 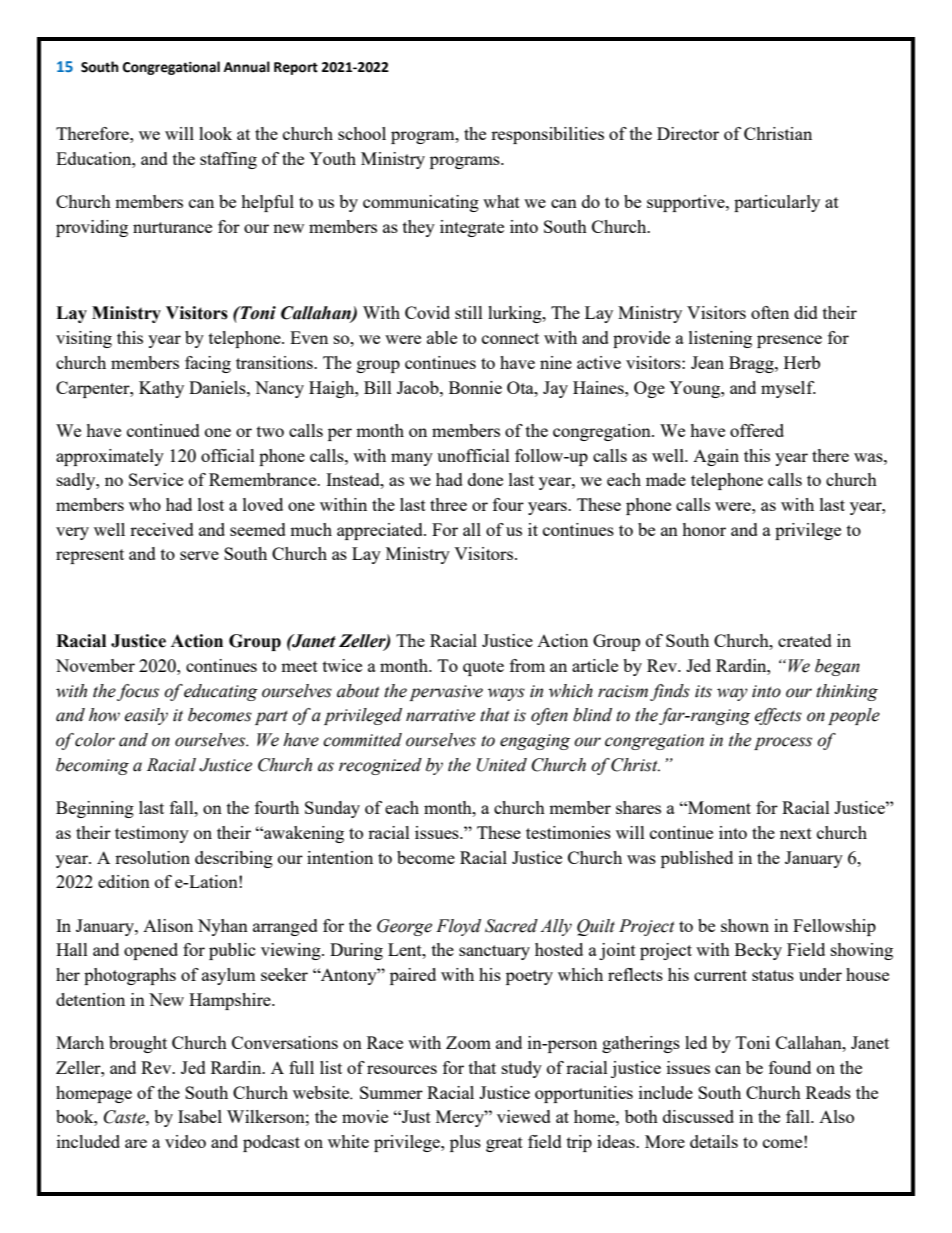 I want to click on created, so click(x=805, y=640).
